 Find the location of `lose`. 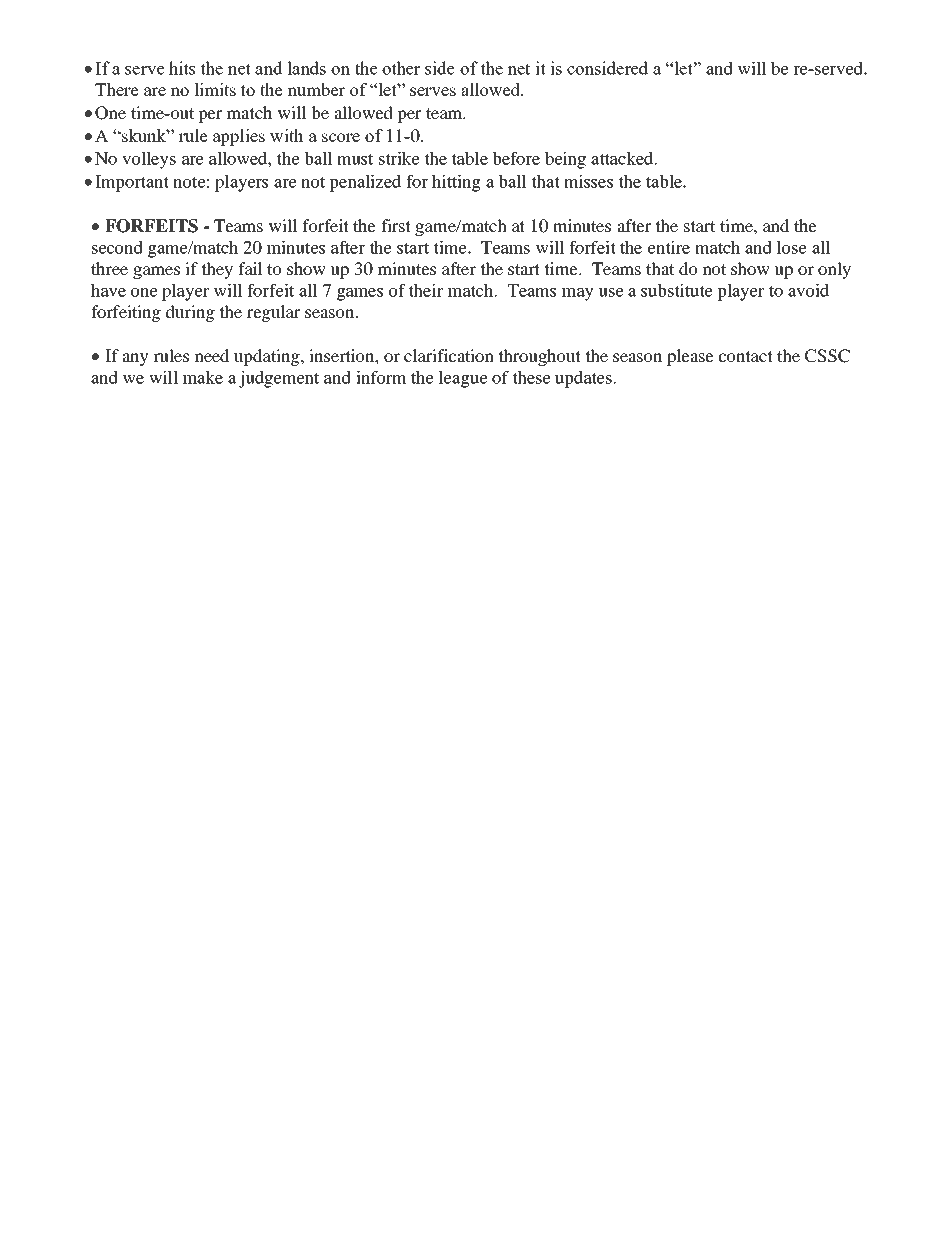

lose is located at coordinates (792, 247).
